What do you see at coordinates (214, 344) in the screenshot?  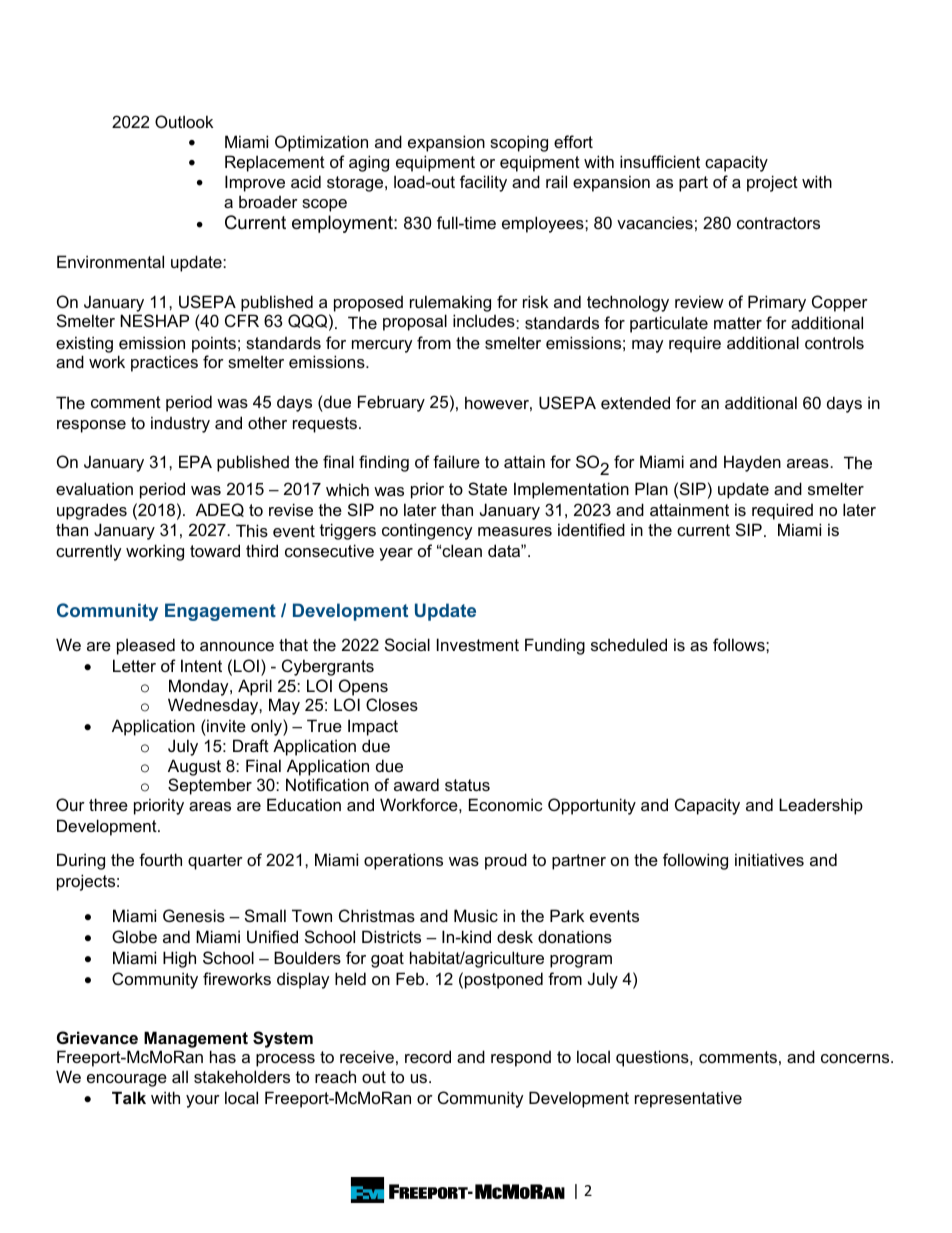 I see `points` at bounding box center [214, 344].
